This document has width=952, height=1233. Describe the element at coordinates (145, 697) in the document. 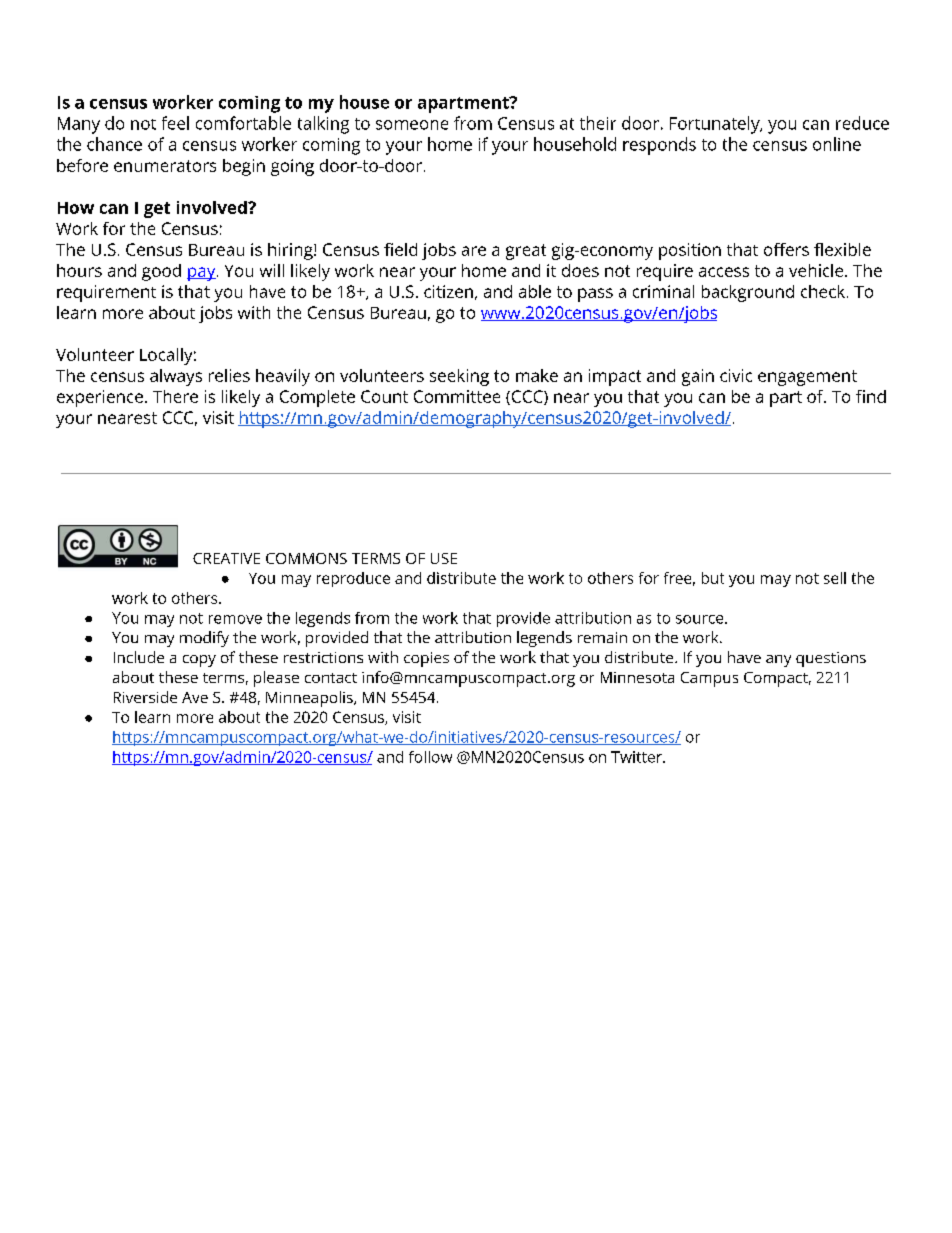

I see `Riverside` at that location.
